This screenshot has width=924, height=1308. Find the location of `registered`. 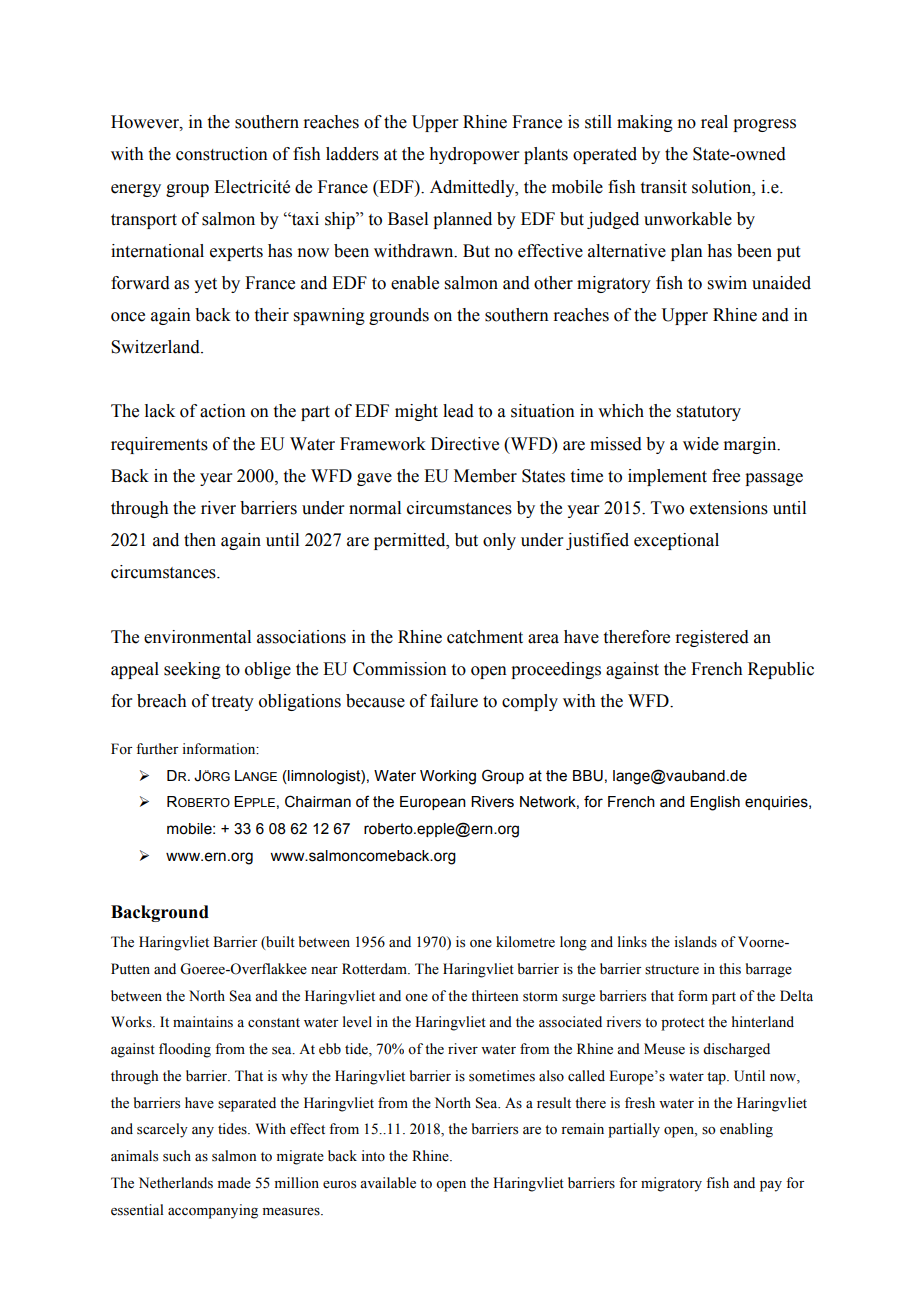

registered is located at coordinates (712, 638).
